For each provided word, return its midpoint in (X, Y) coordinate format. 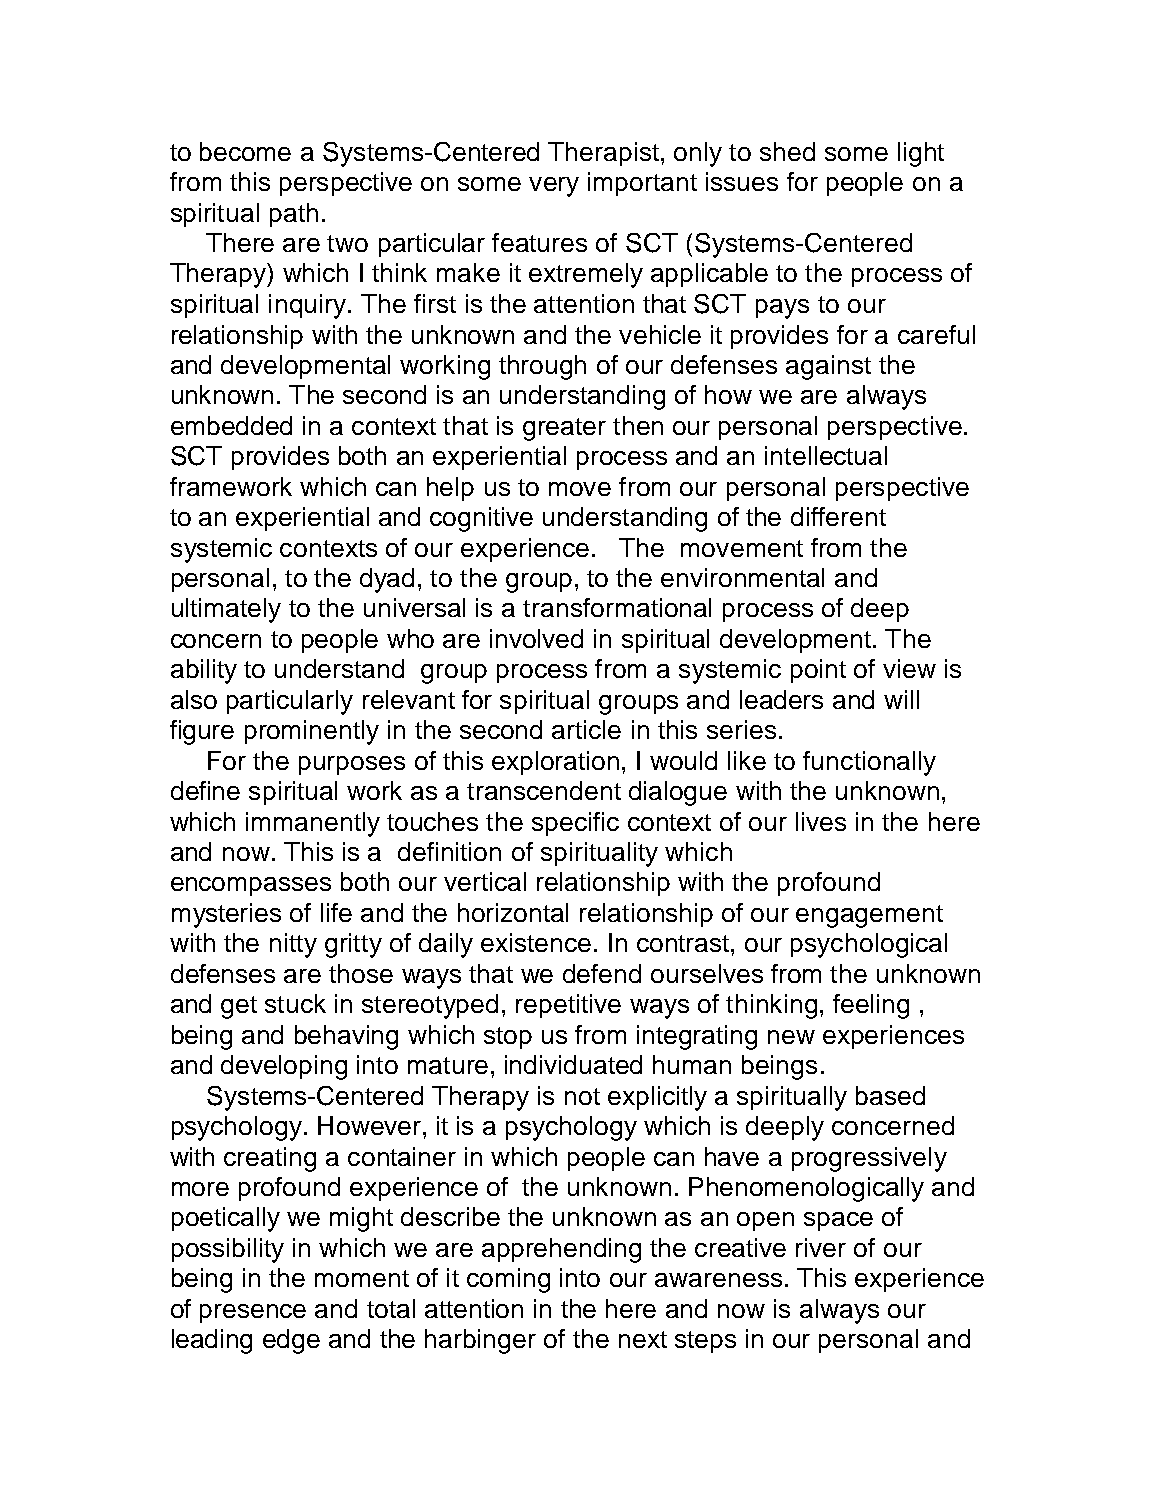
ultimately (226, 610)
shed (787, 151)
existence (536, 942)
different (838, 516)
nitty (293, 945)
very (554, 187)
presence (253, 1313)
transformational (617, 607)
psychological (869, 945)
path (294, 215)
